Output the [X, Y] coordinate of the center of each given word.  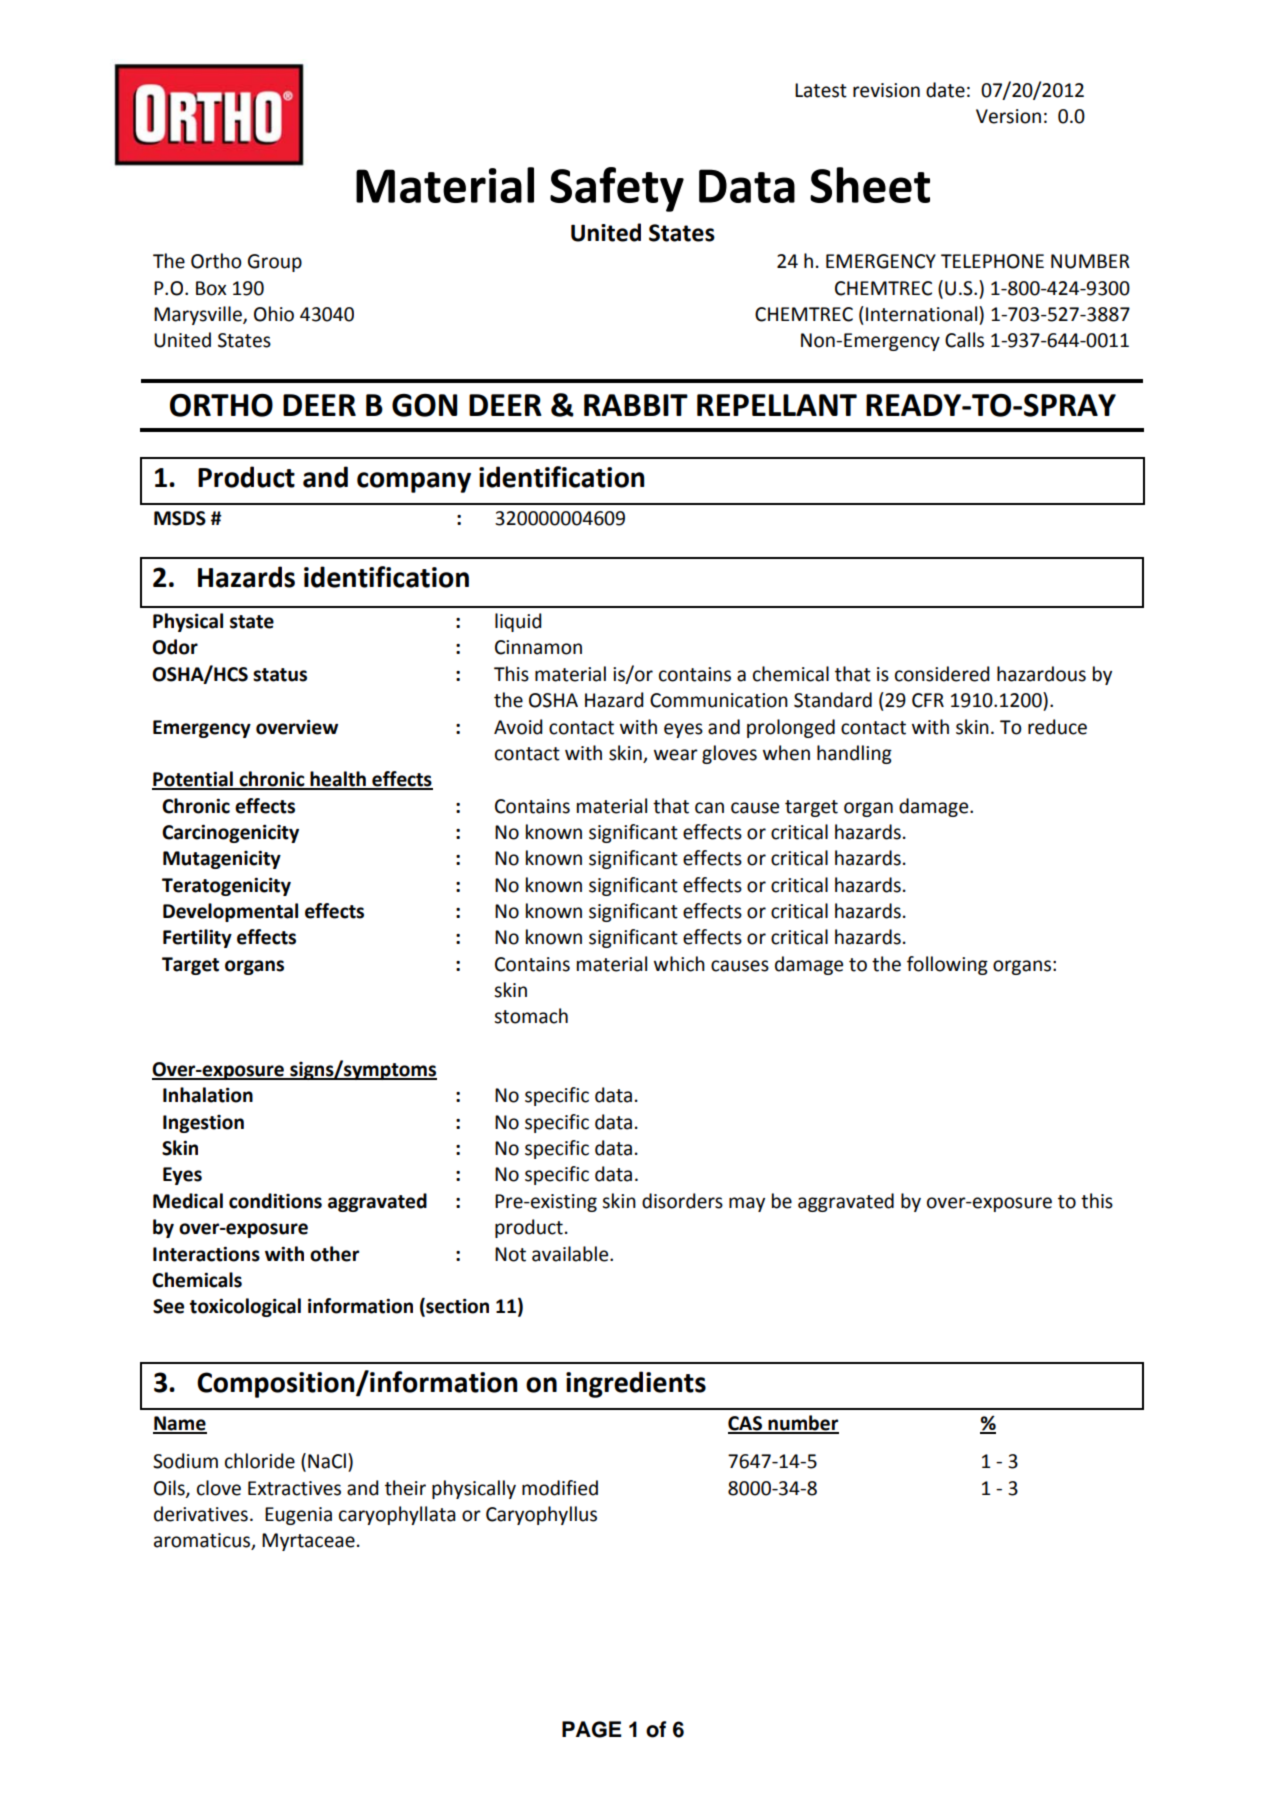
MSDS [180, 518]
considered [942, 674]
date [945, 90]
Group [275, 263]
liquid [518, 622]
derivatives [201, 1514]
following [947, 965]
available [571, 1254]
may [747, 1204]
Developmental [230, 912]
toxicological [245, 1307]
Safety [617, 189]
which [679, 964]
